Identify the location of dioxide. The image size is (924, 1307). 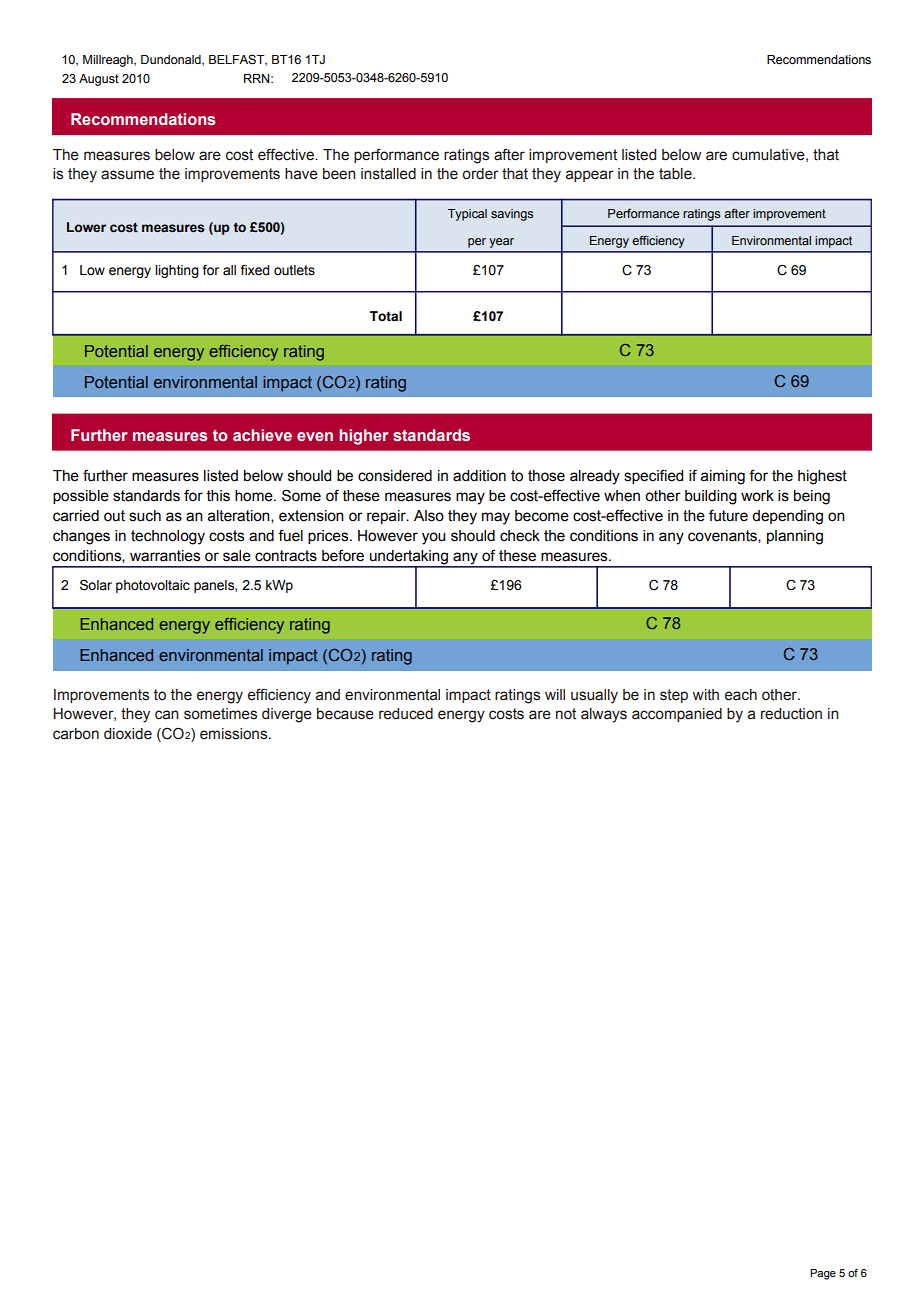
(128, 734).
